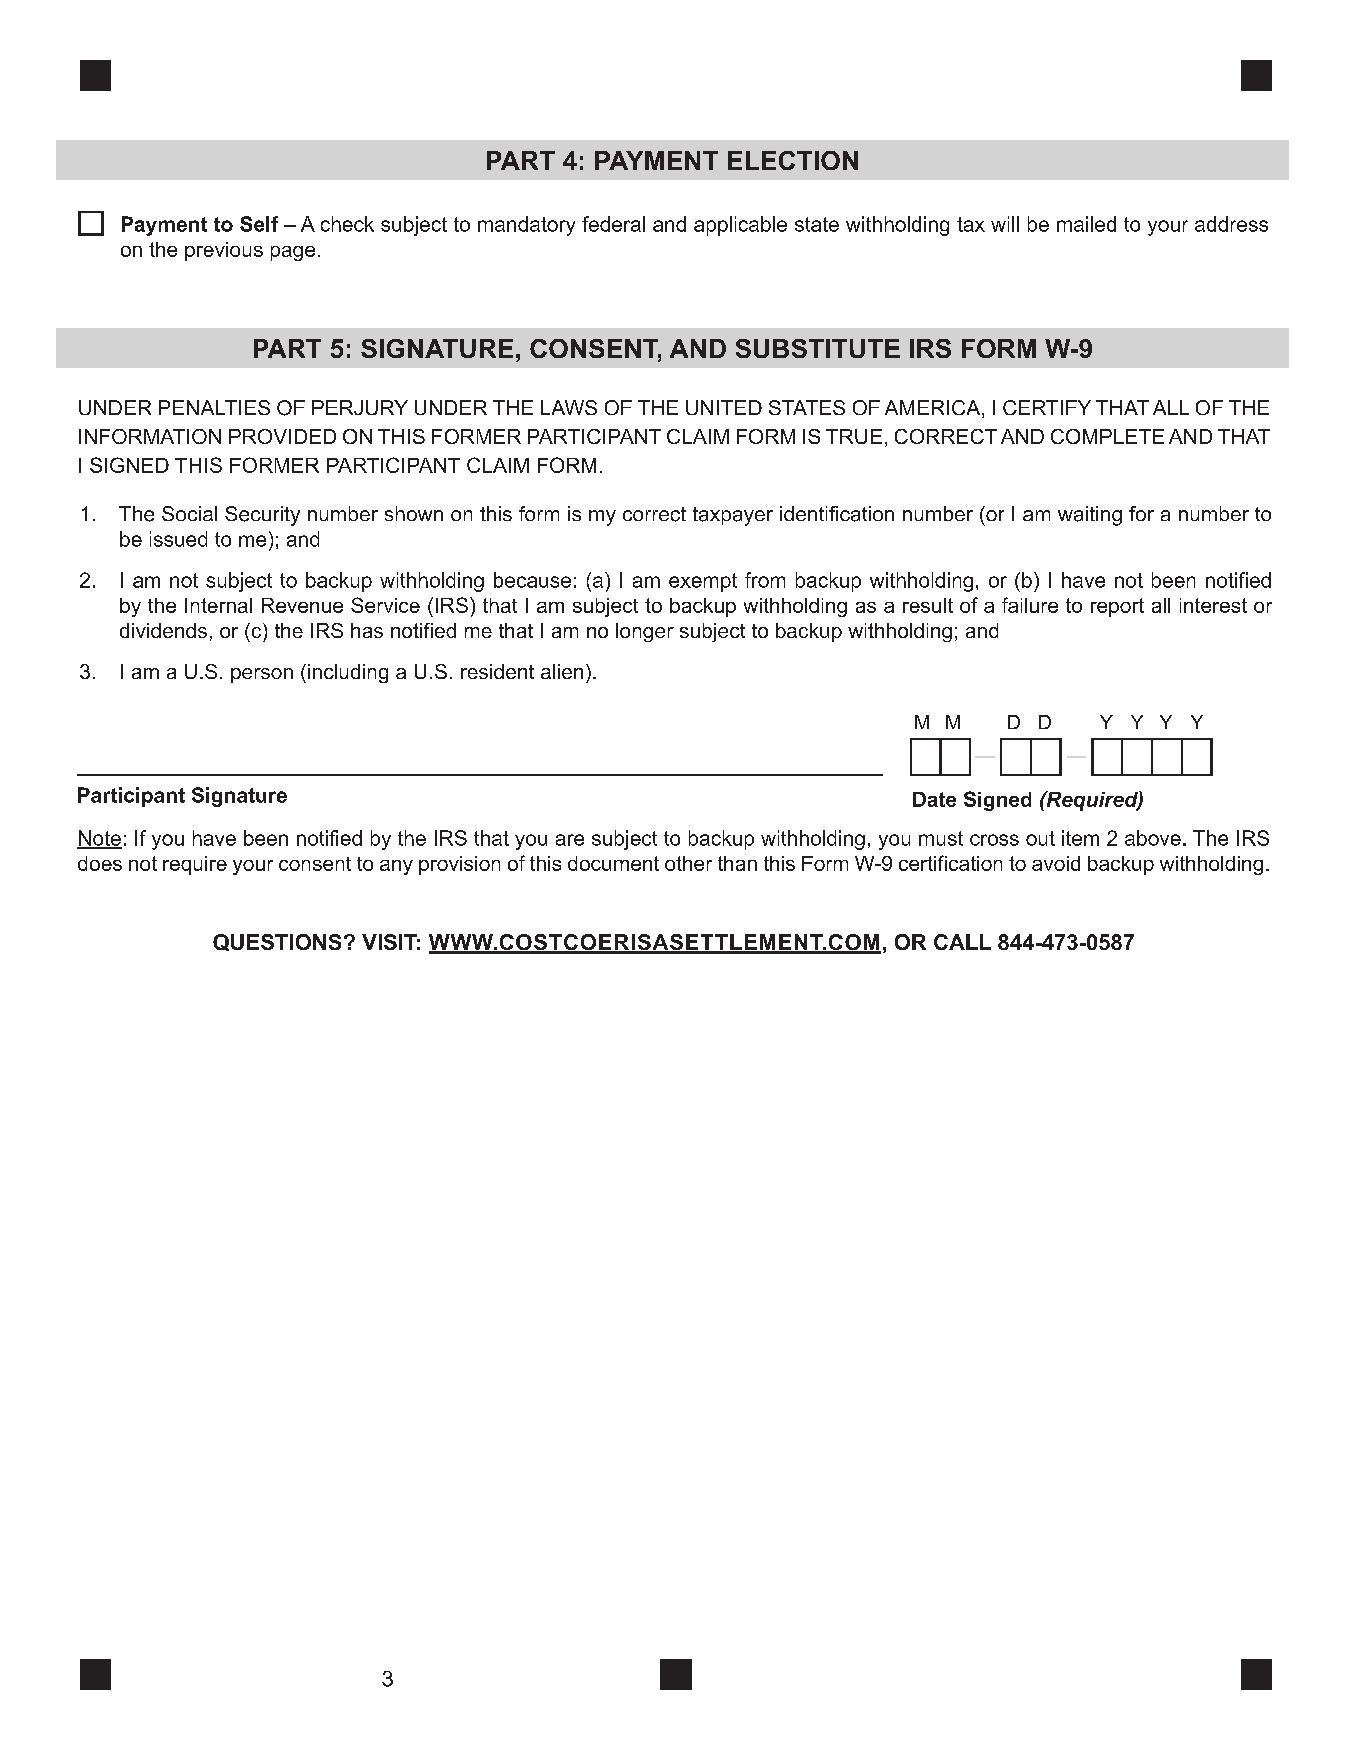  I want to click on federal, so click(613, 224).
